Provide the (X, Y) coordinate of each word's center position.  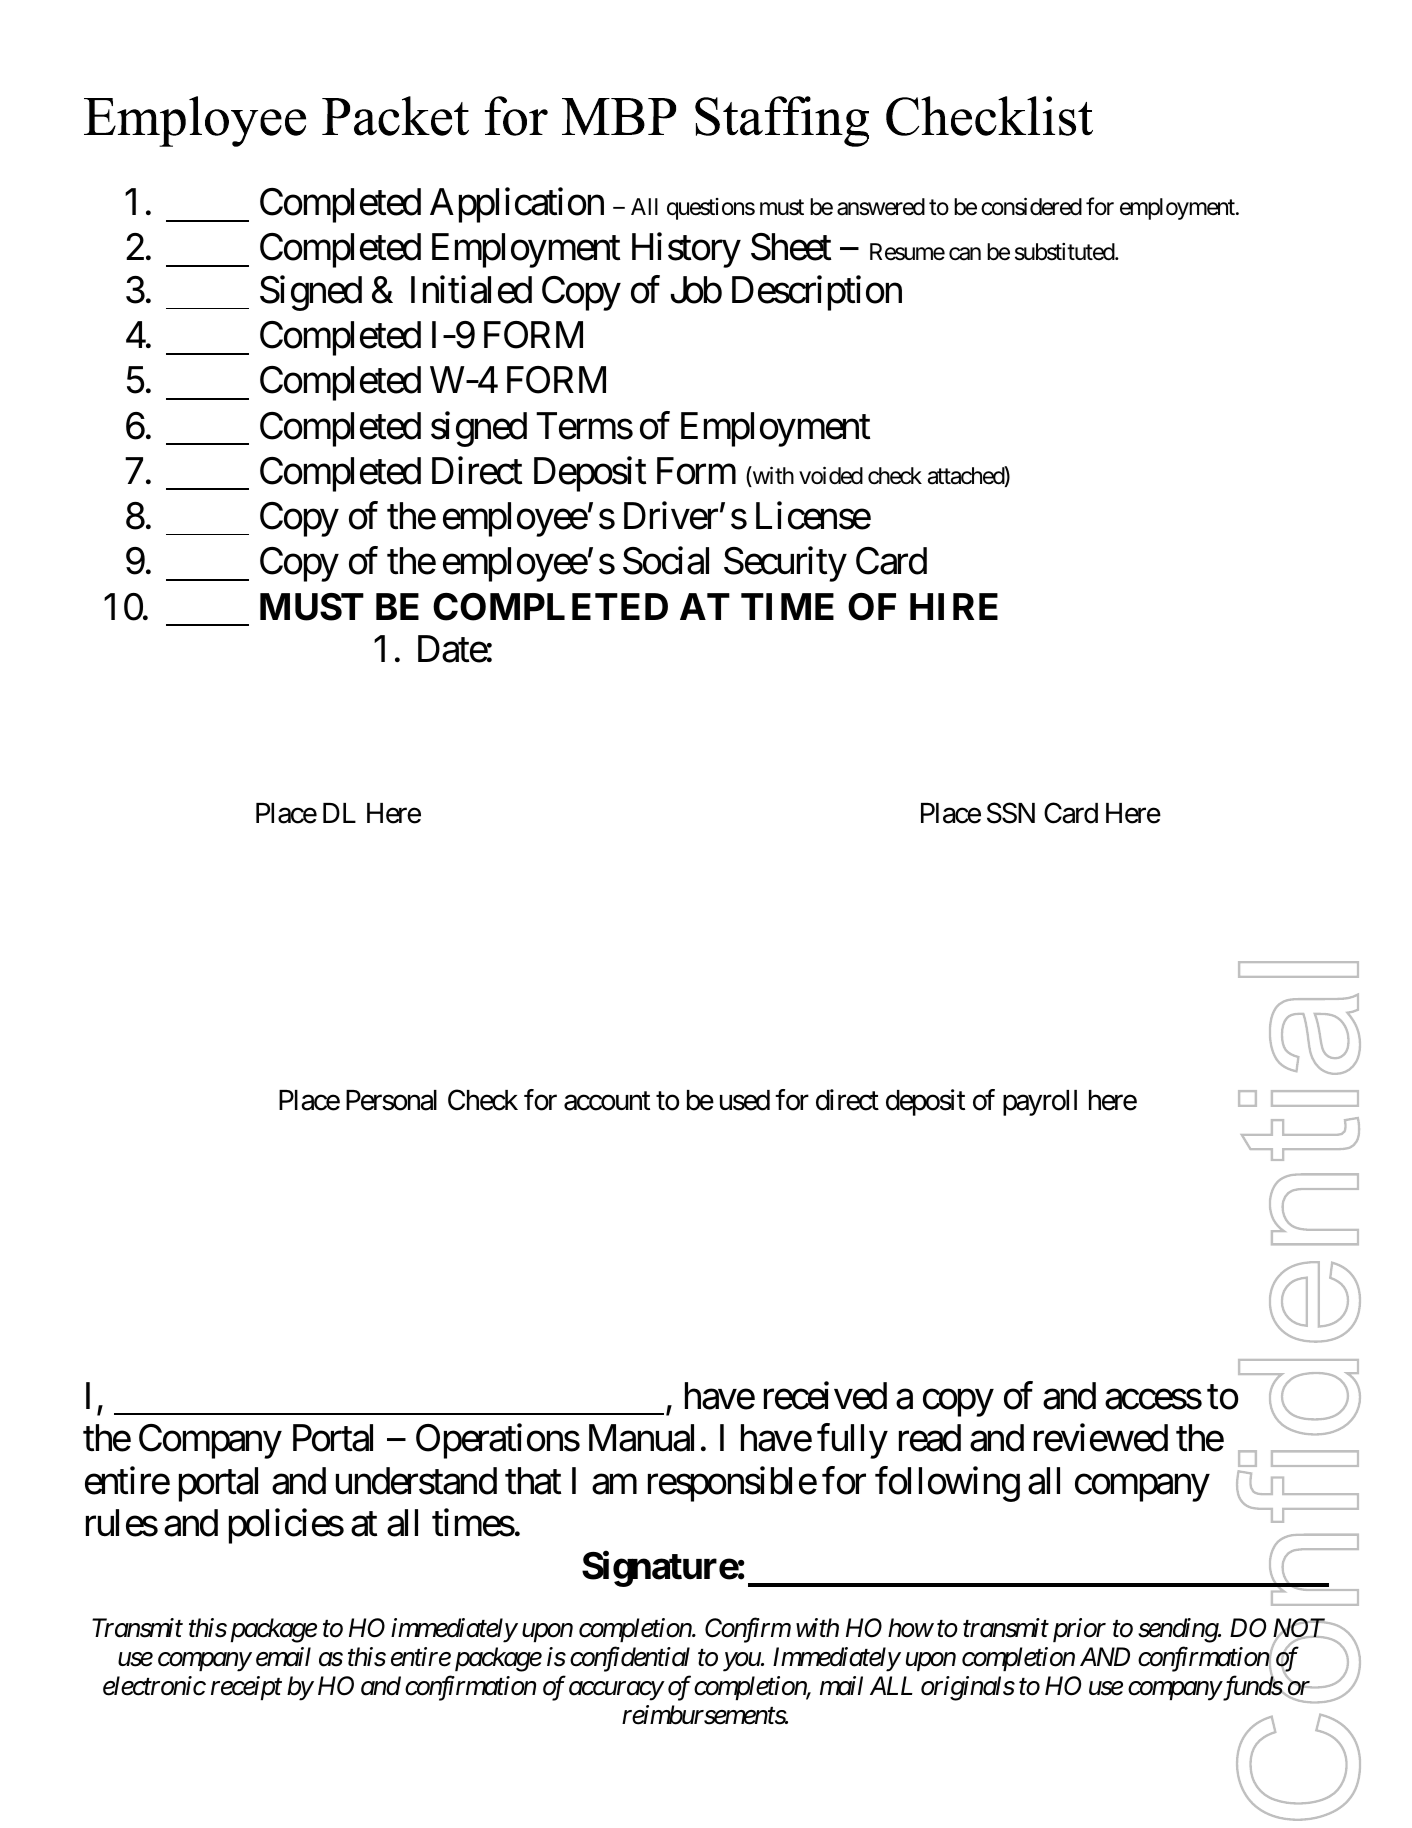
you (742, 1662)
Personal (391, 1100)
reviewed (1101, 1438)
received (825, 1395)
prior (1079, 1630)
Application (517, 205)
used (745, 1100)
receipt (246, 1688)
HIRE (954, 606)
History (686, 250)
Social (666, 561)
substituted (1065, 252)
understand (416, 1481)
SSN (1011, 813)
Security (785, 564)
